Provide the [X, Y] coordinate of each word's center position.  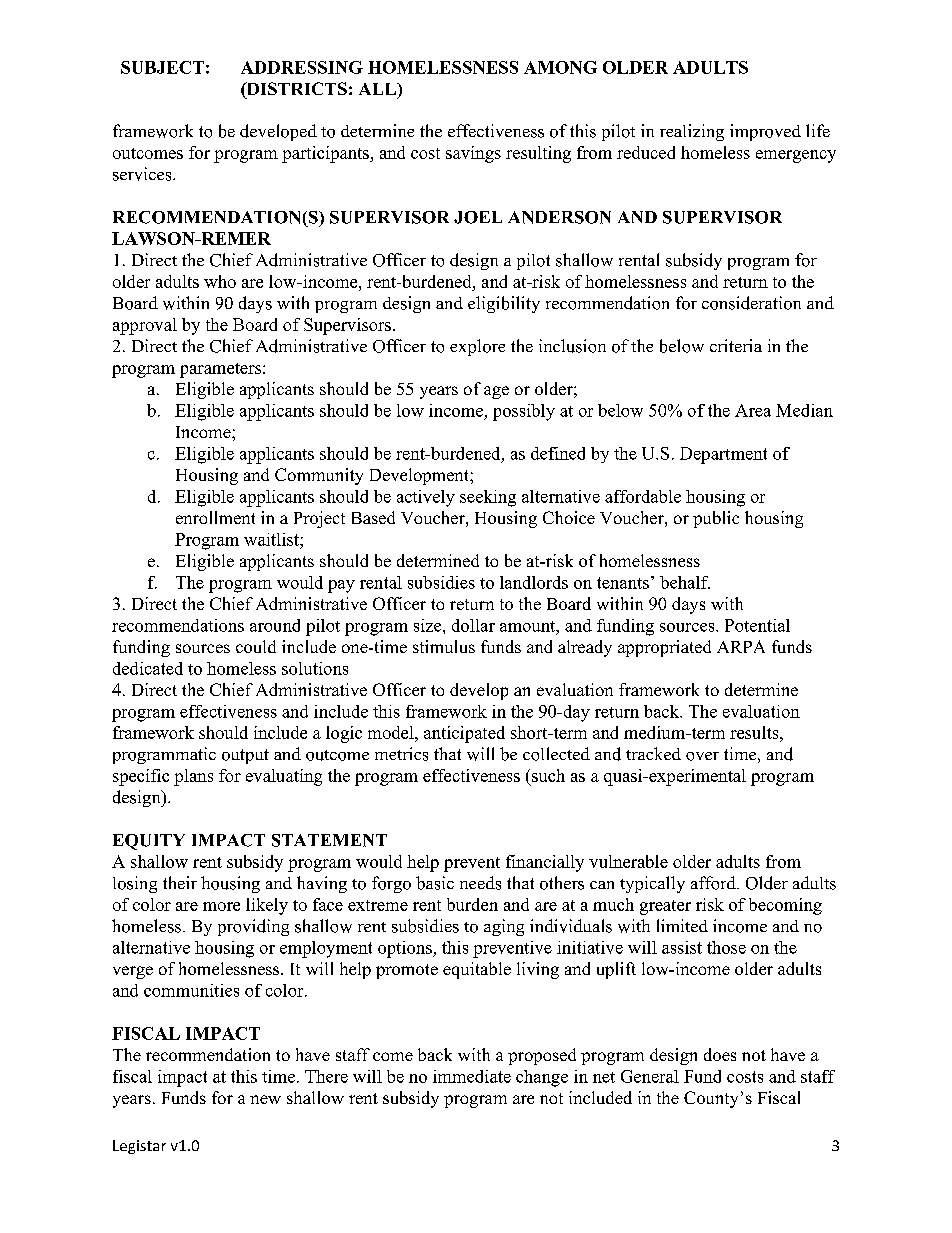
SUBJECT [162, 67]
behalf [685, 582]
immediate [472, 1076]
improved [765, 132]
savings [473, 154]
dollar [473, 625]
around [275, 625]
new [265, 1099]
